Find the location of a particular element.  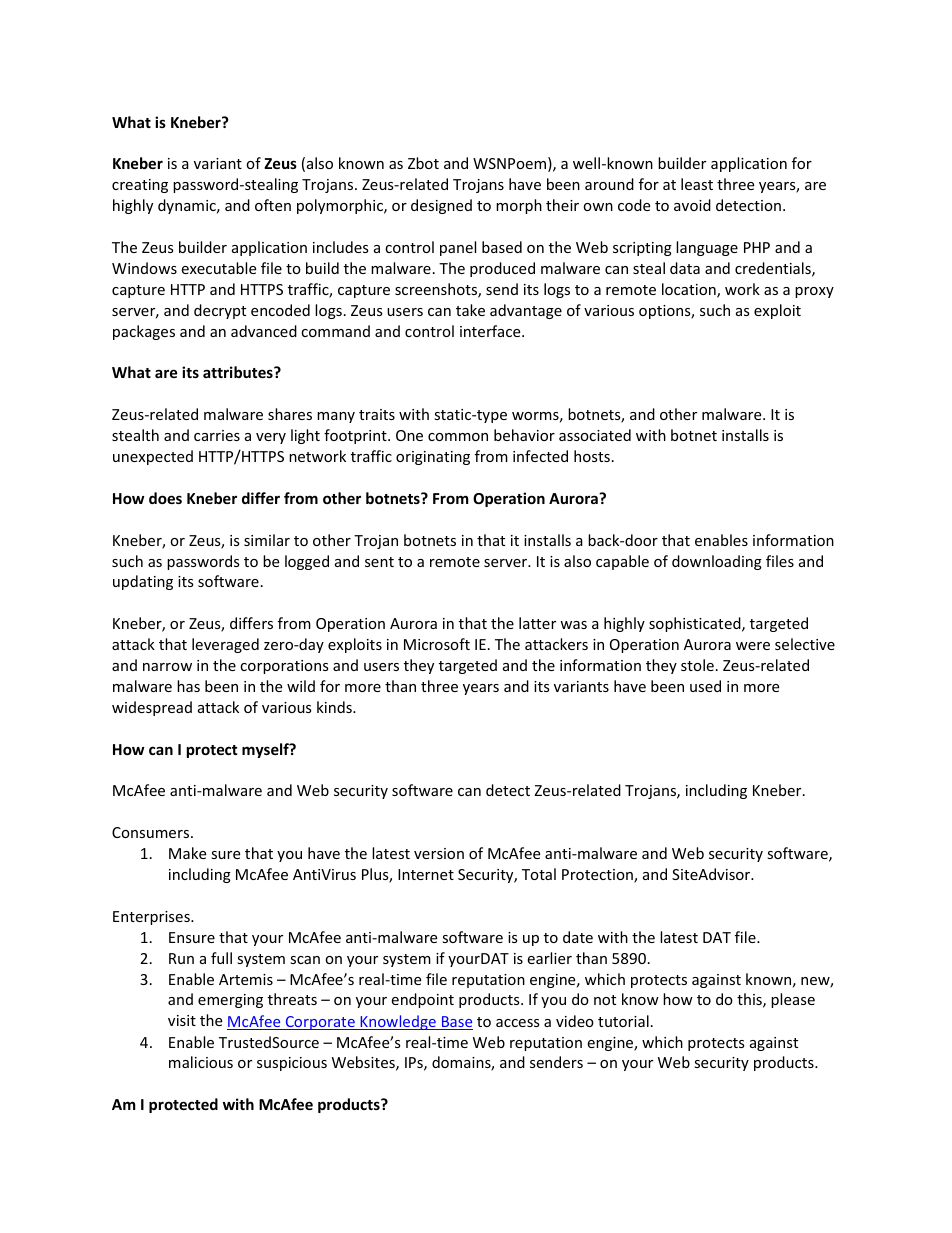

malicious is located at coordinates (201, 1062).
